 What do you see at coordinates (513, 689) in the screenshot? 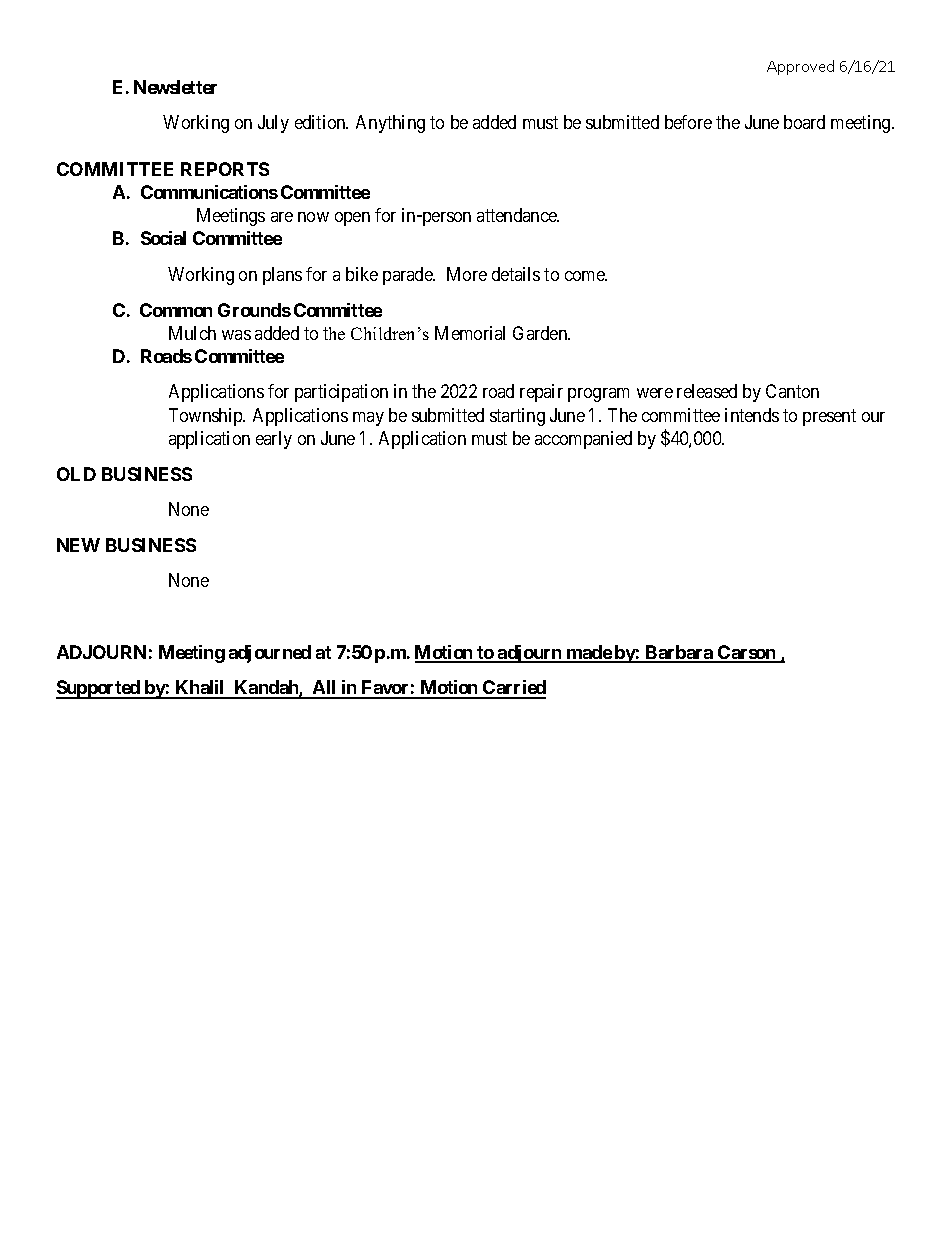
I see `Carried` at bounding box center [513, 689].
